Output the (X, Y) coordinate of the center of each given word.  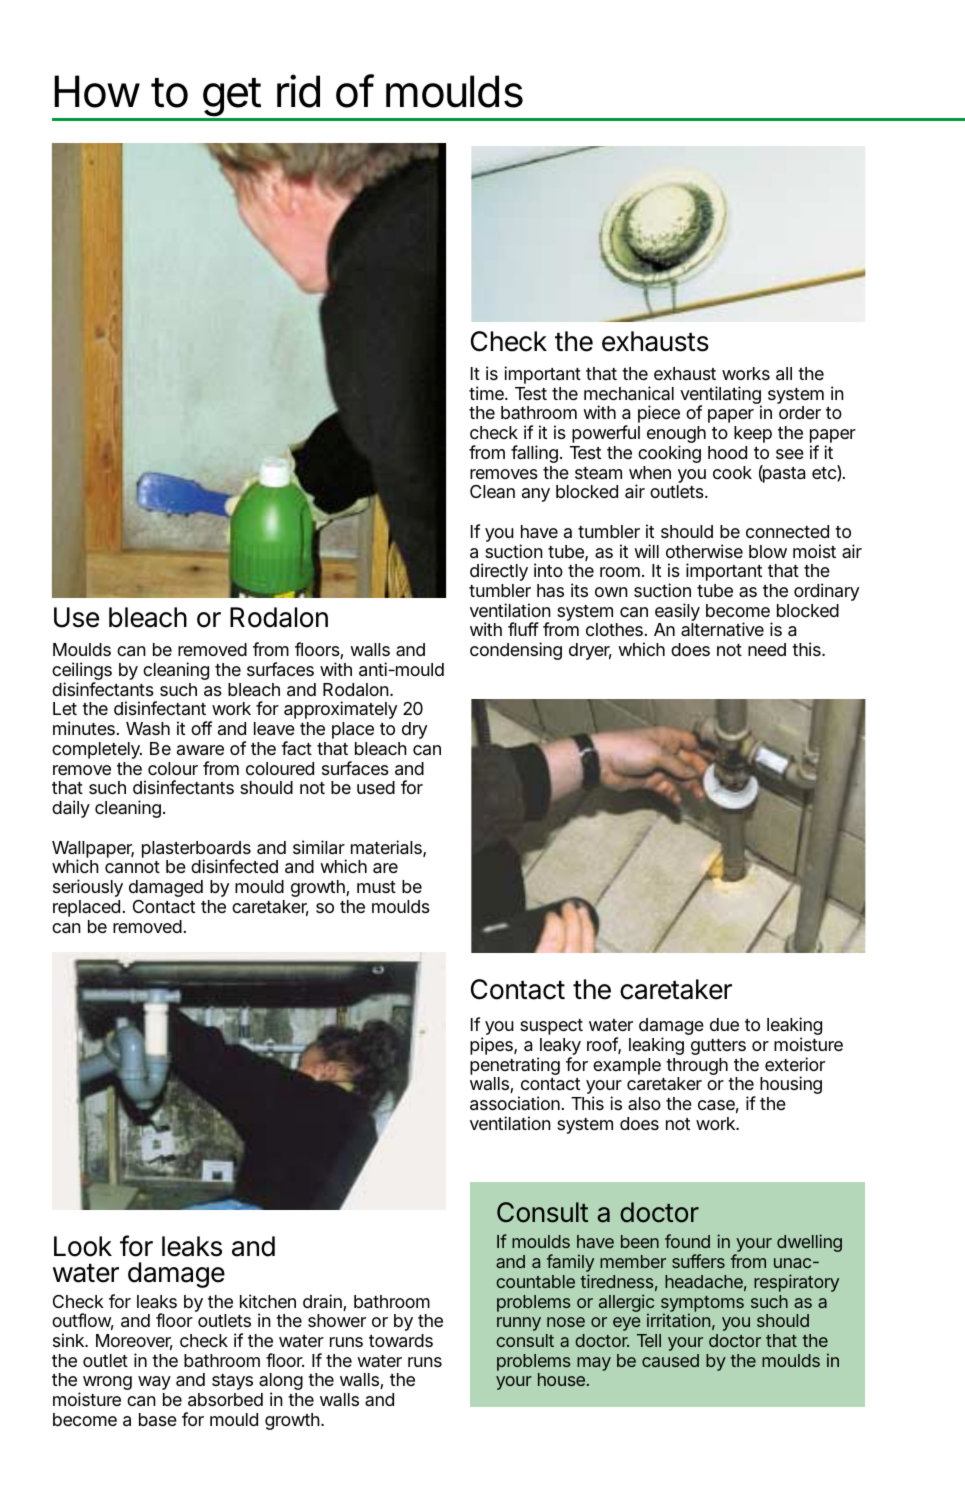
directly (499, 572)
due (724, 1024)
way (154, 1385)
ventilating (721, 396)
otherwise (704, 551)
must (376, 887)
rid (298, 91)
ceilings (82, 672)
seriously (88, 888)
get (234, 99)
